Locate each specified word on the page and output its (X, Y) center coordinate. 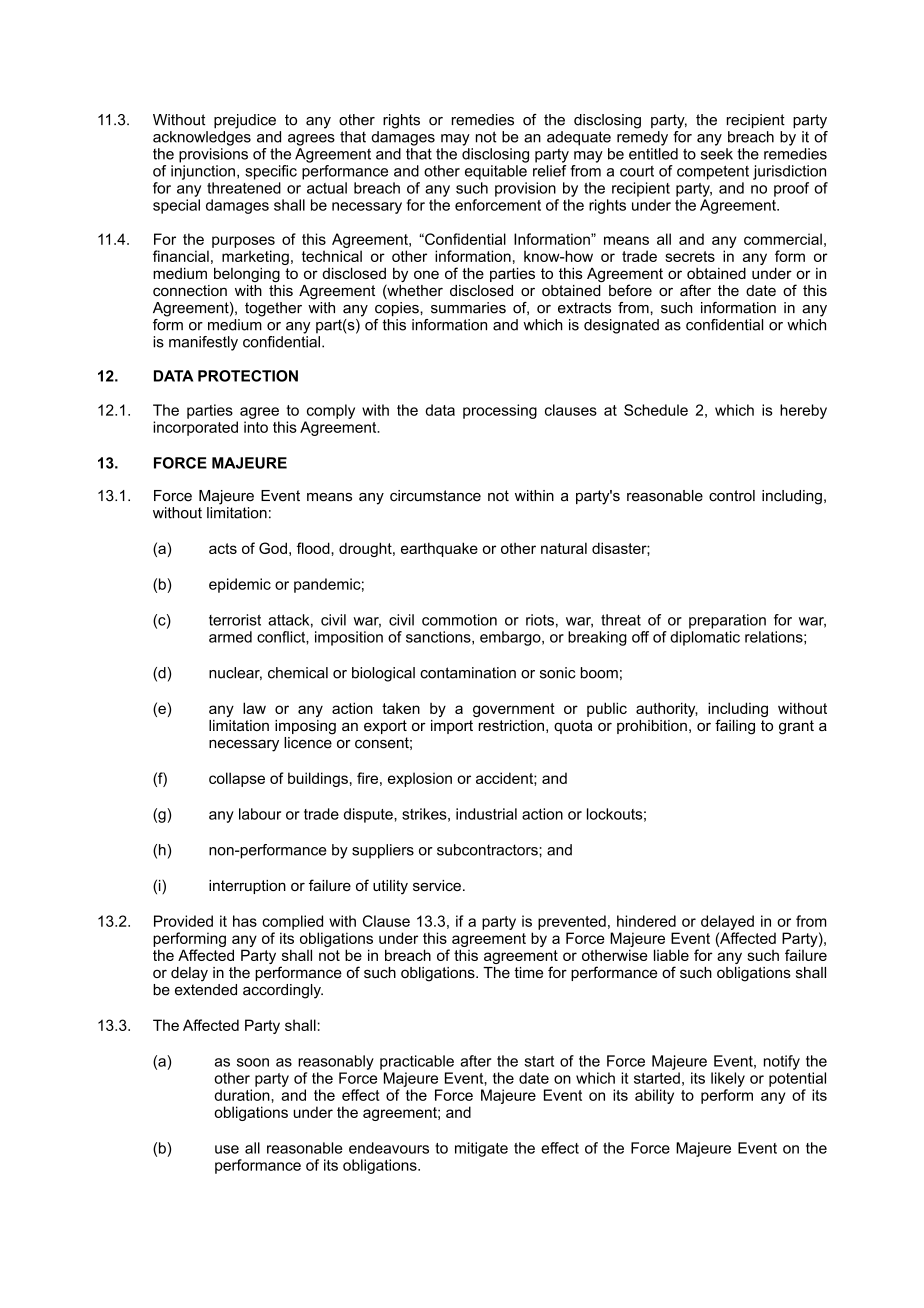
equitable (496, 172)
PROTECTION (248, 376)
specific (271, 172)
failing (735, 727)
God (273, 548)
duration (243, 1095)
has (245, 921)
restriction (511, 725)
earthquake (439, 549)
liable (671, 955)
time (528, 972)
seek (717, 154)
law (254, 708)
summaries (468, 308)
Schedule (656, 410)
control (732, 496)
